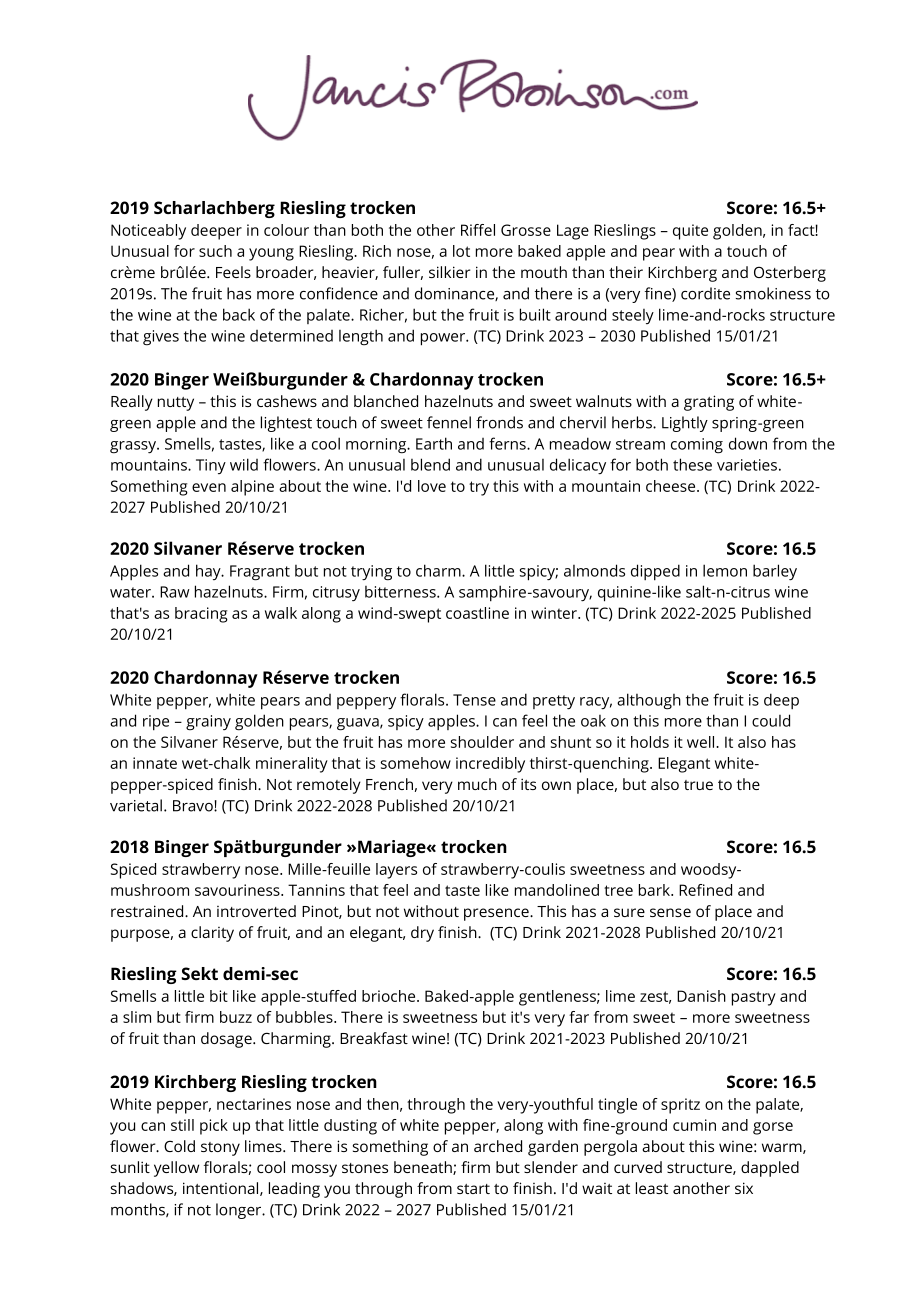 The image size is (924, 1308). What do you see at coordinates (209, 487) in the screenshot?
I see `even` at bounding box center [209, 487].
